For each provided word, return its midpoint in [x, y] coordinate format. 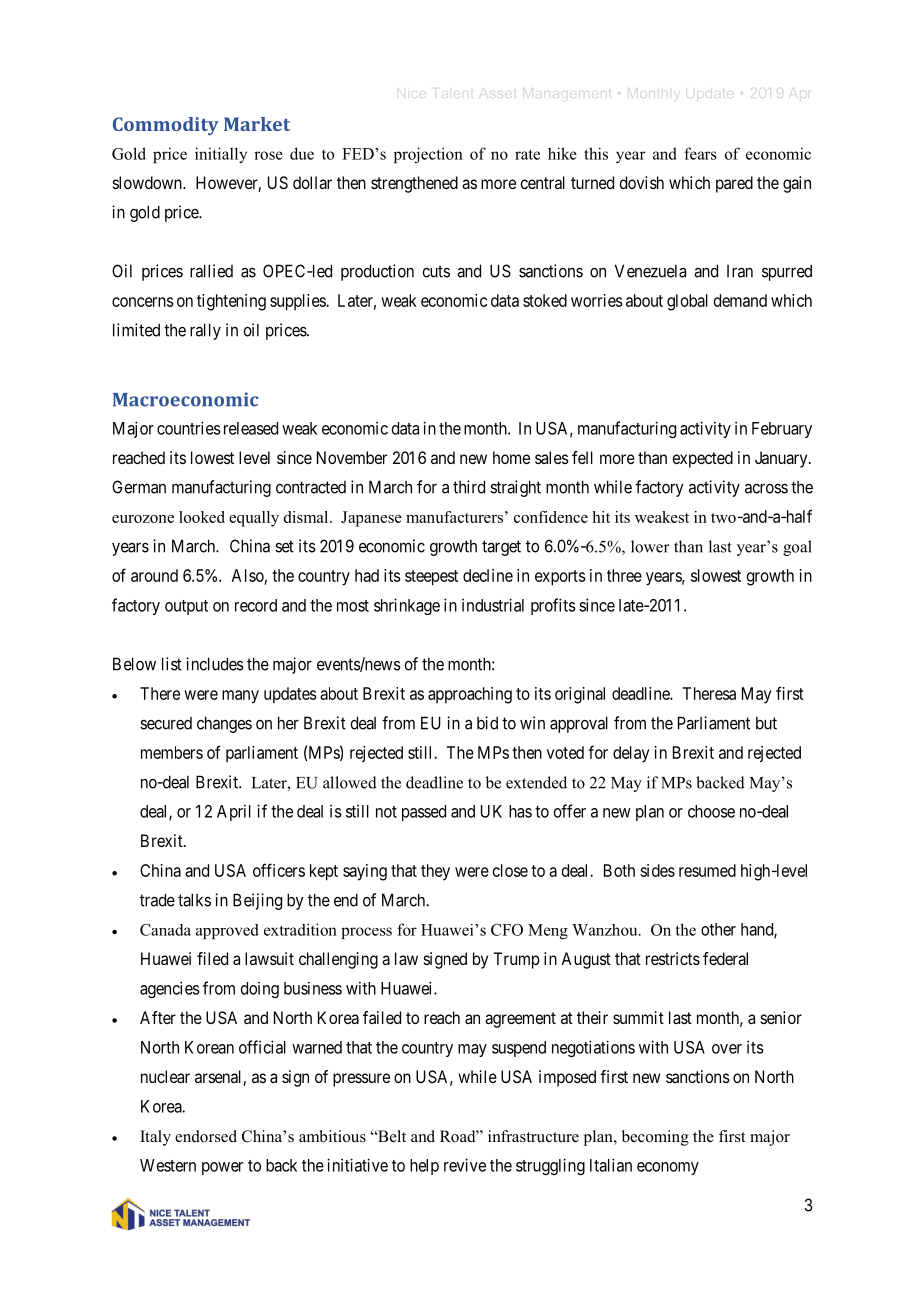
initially [221, 155]
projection [428, 155]
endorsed [206, 1136]
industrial [493, 605]
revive [465, 1165]
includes [215, 664]
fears [700, 153]
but [766, 723]
